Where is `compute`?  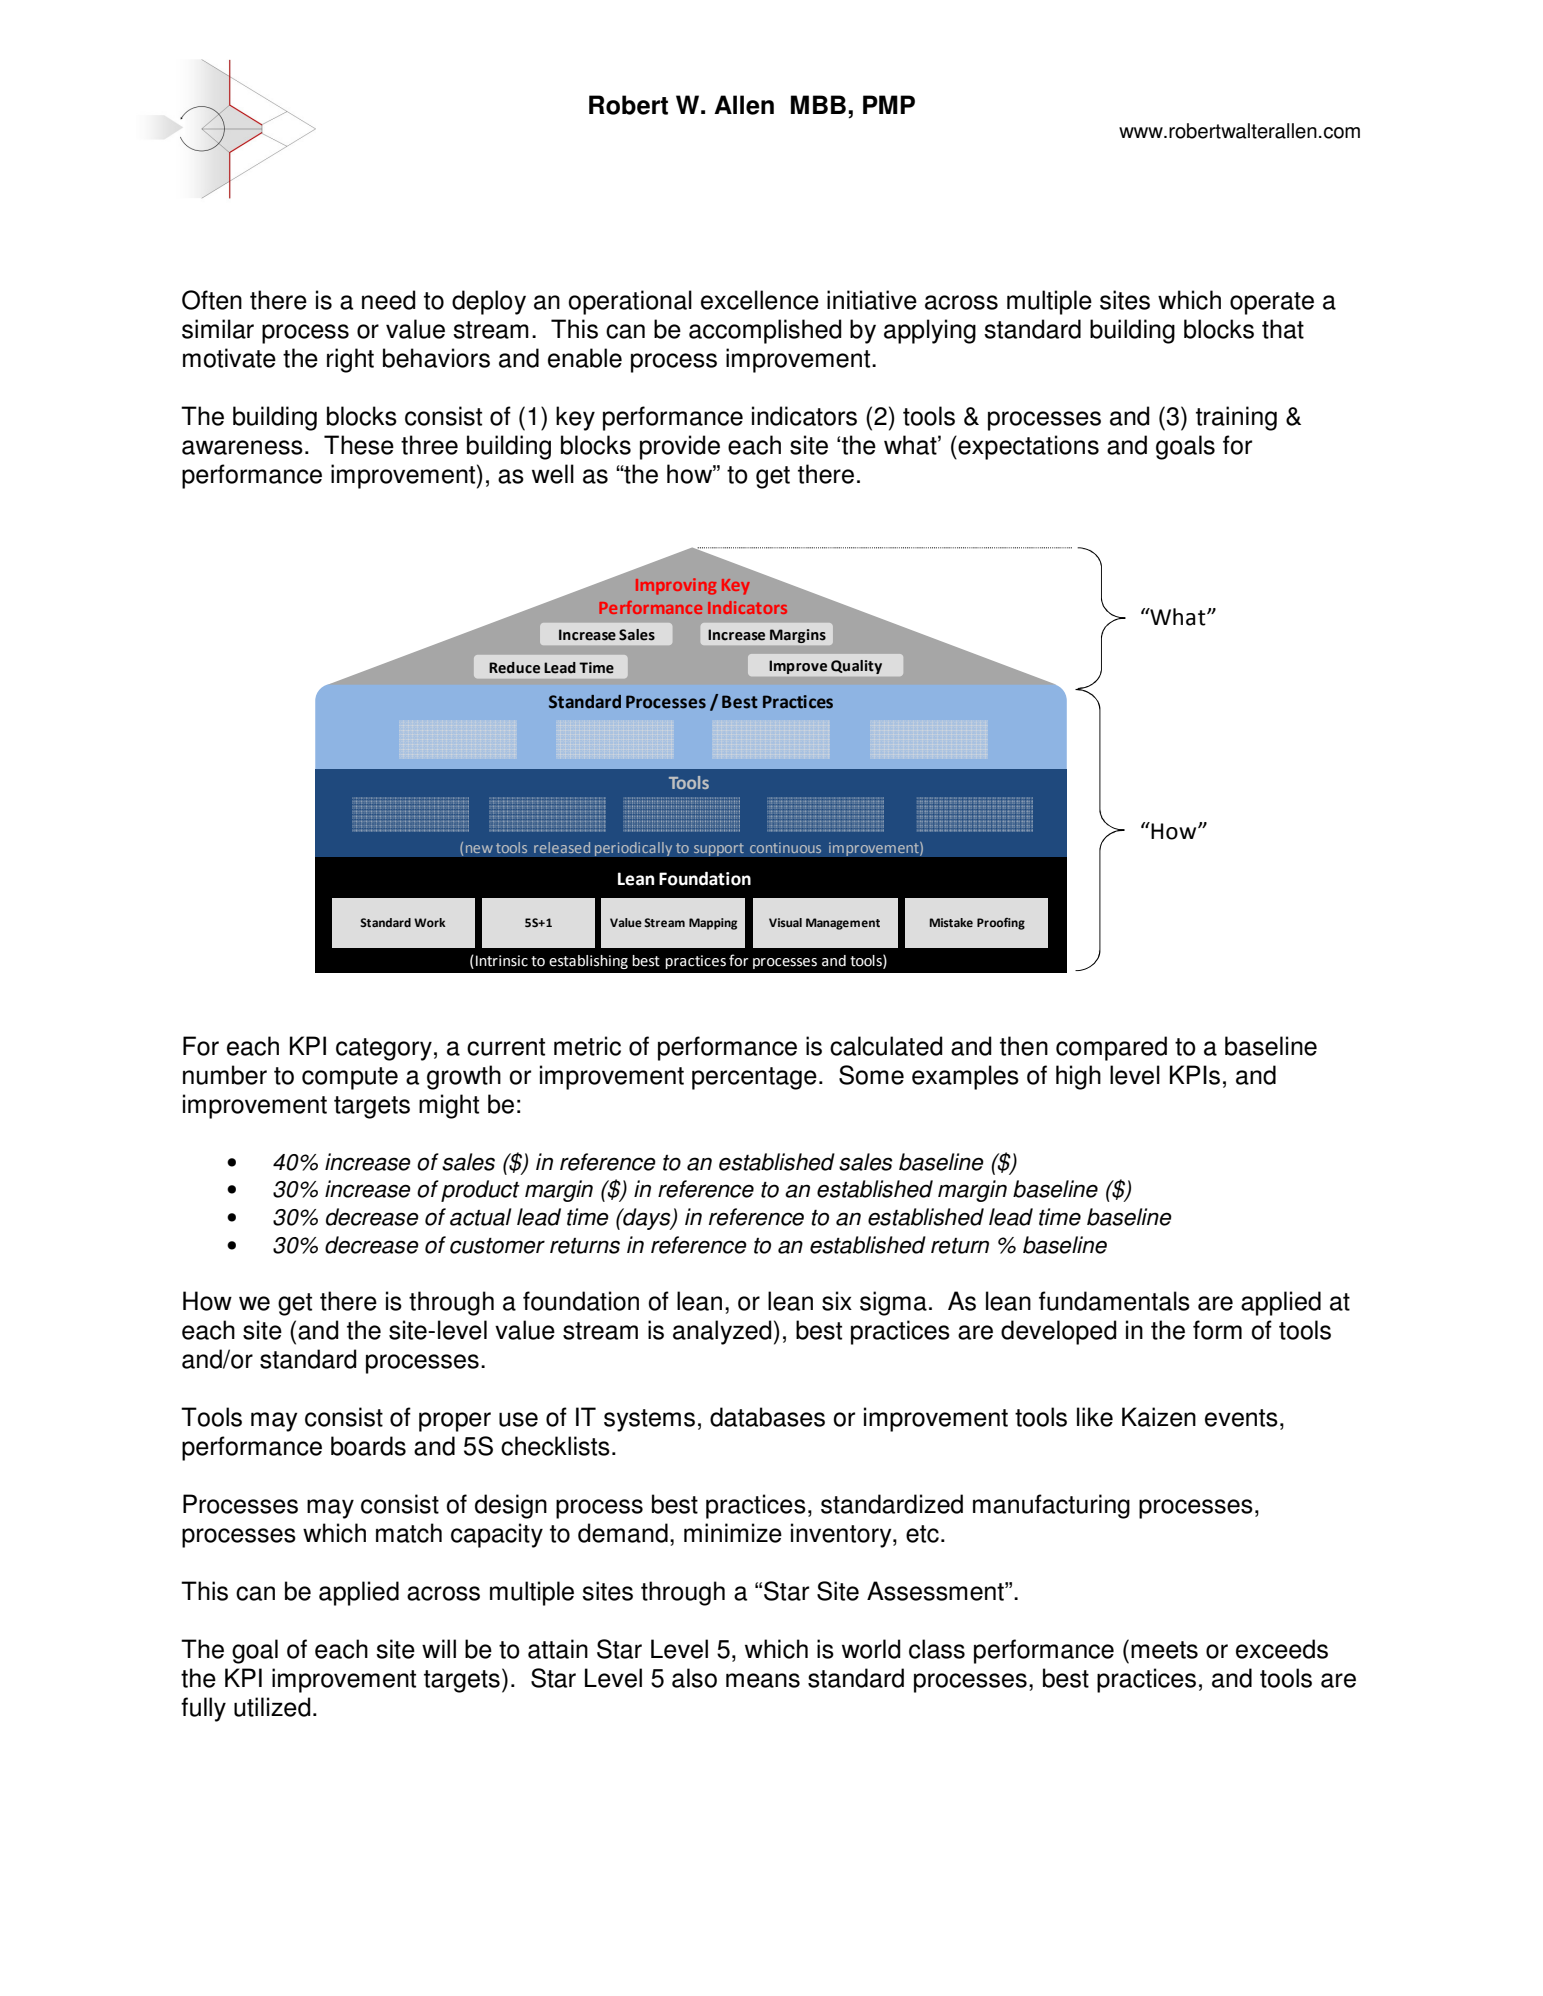 compute is located at coordinates (350, 1078).
